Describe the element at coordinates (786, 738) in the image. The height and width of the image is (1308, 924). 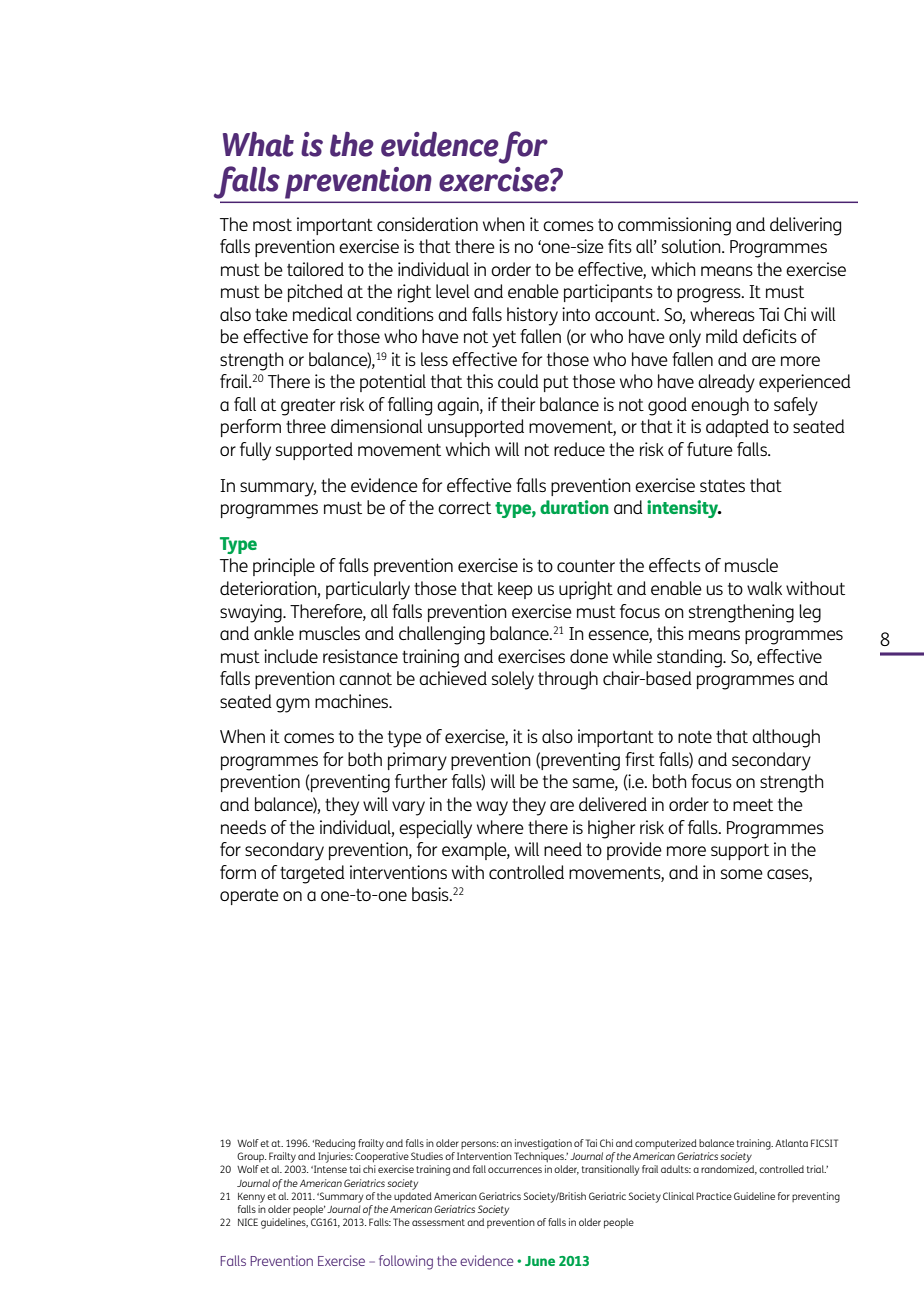
I see `although` at that location.
